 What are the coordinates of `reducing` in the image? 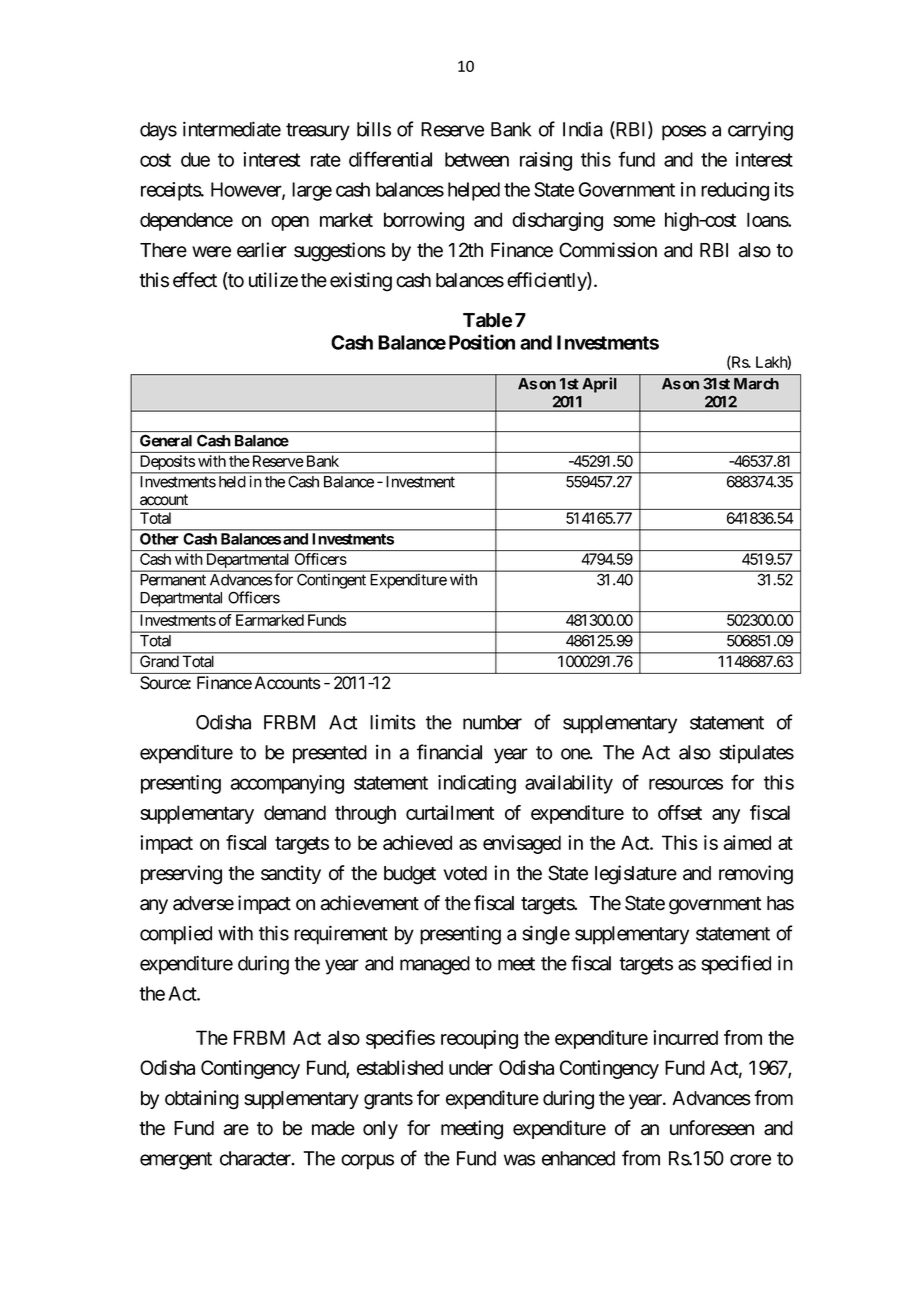 It's located at (735, 191).
